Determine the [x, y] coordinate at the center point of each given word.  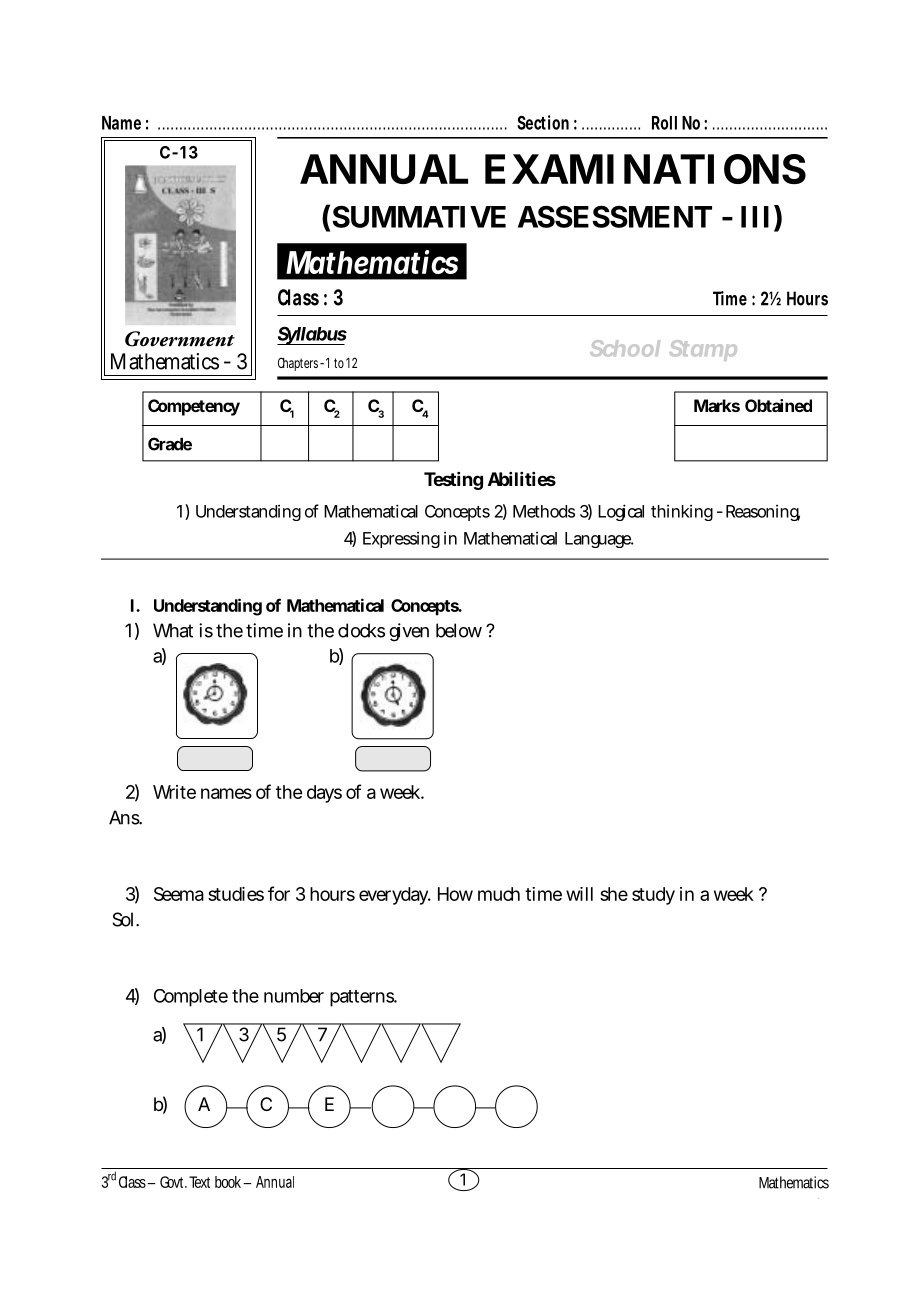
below [459, 630]
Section [543, 122]
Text [199, 1182]
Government [180, 339]
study [653, 896]
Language [598, 540]
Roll [664, 123]
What [173, 630]
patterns [362, 998]
